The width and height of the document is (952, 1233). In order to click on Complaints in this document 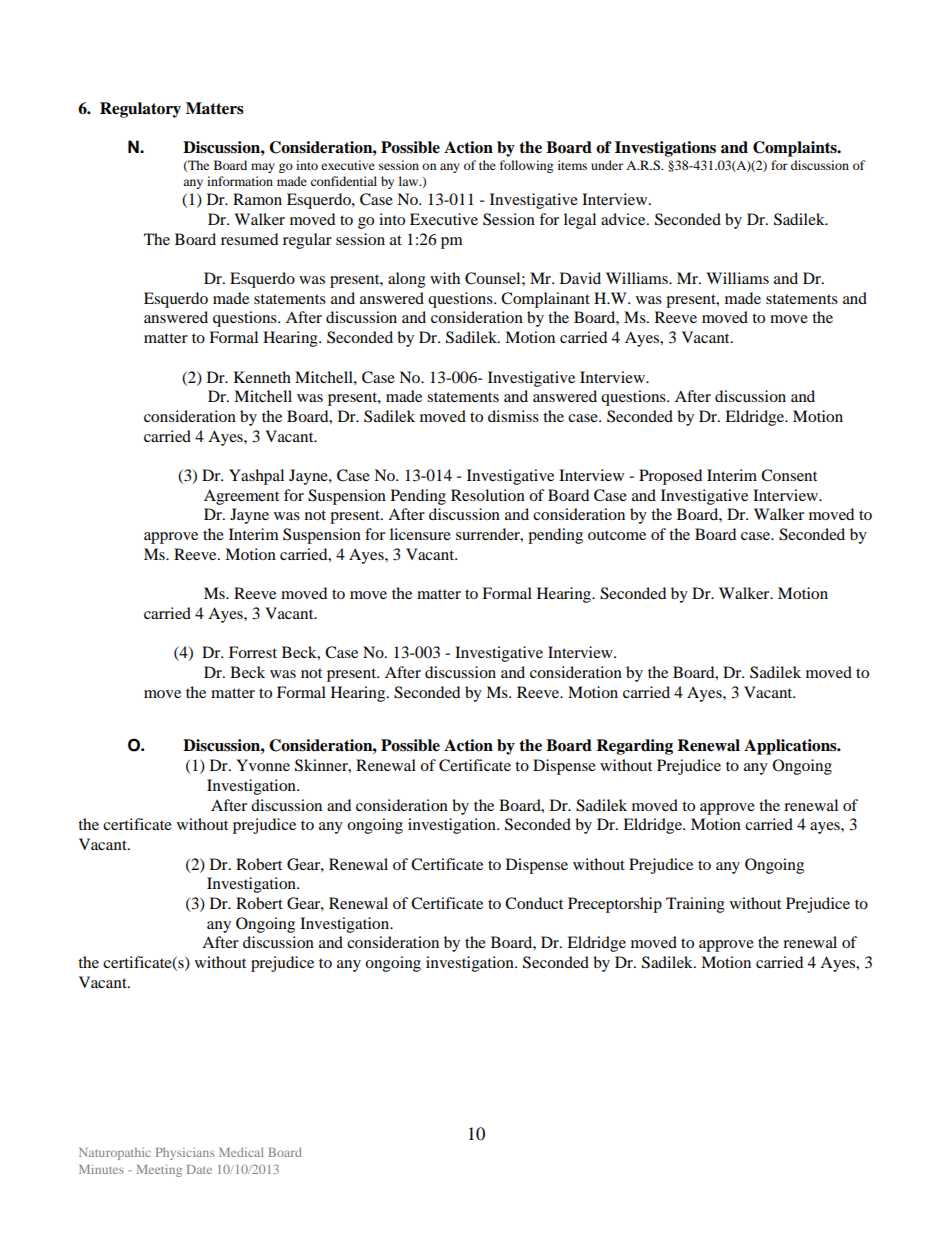, I will do `click(796, 149)`.
